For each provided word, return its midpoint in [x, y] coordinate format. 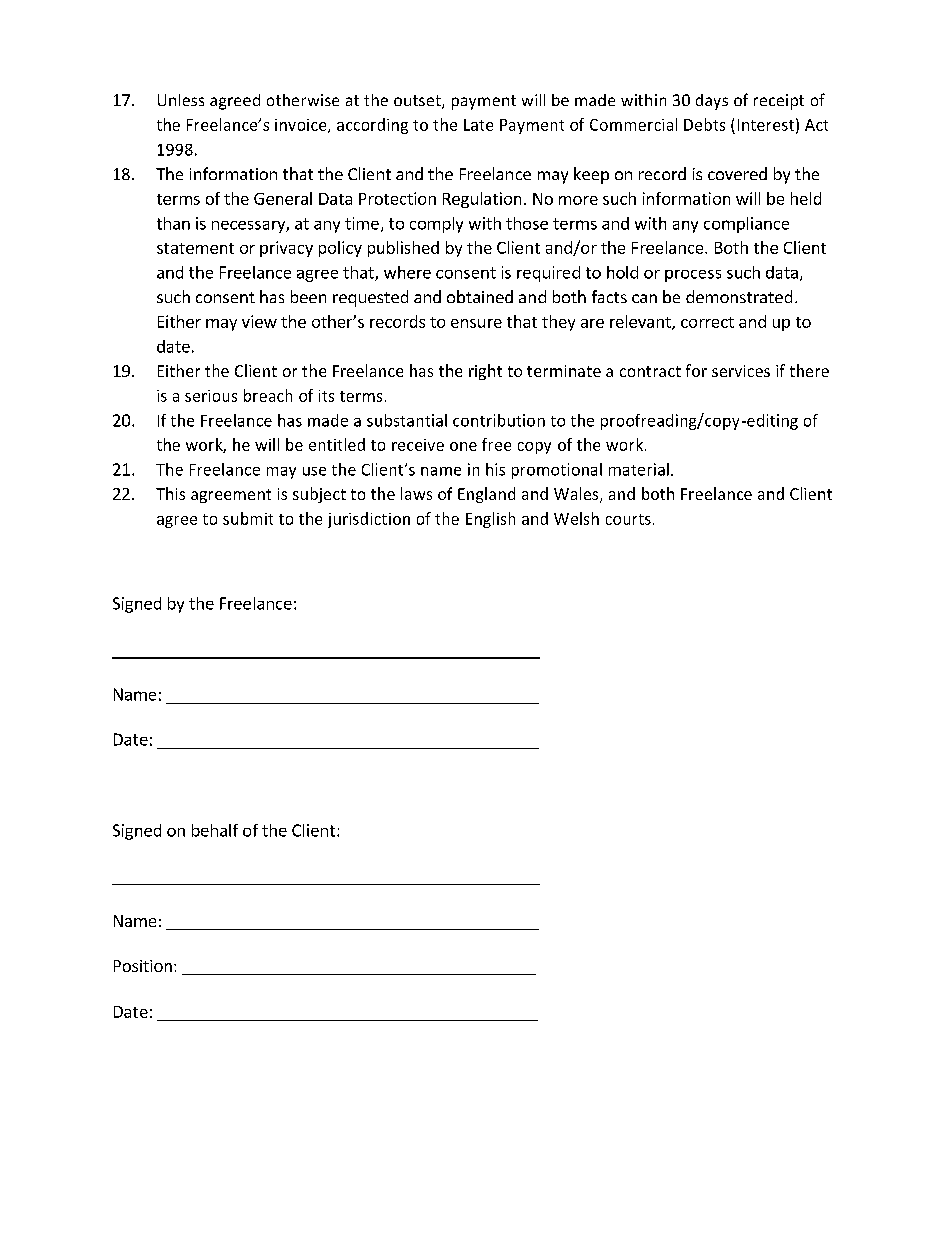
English [490, 520]
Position [143, 966]
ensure [476, 323]
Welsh [576, 518]
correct [707, 322]
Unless [181, 100]
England [486, 495]
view [259, 321]
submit [248, 518]
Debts [704, 124]
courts [628, 519]
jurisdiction [369, 520]
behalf [215, 830]
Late [478, 125]
